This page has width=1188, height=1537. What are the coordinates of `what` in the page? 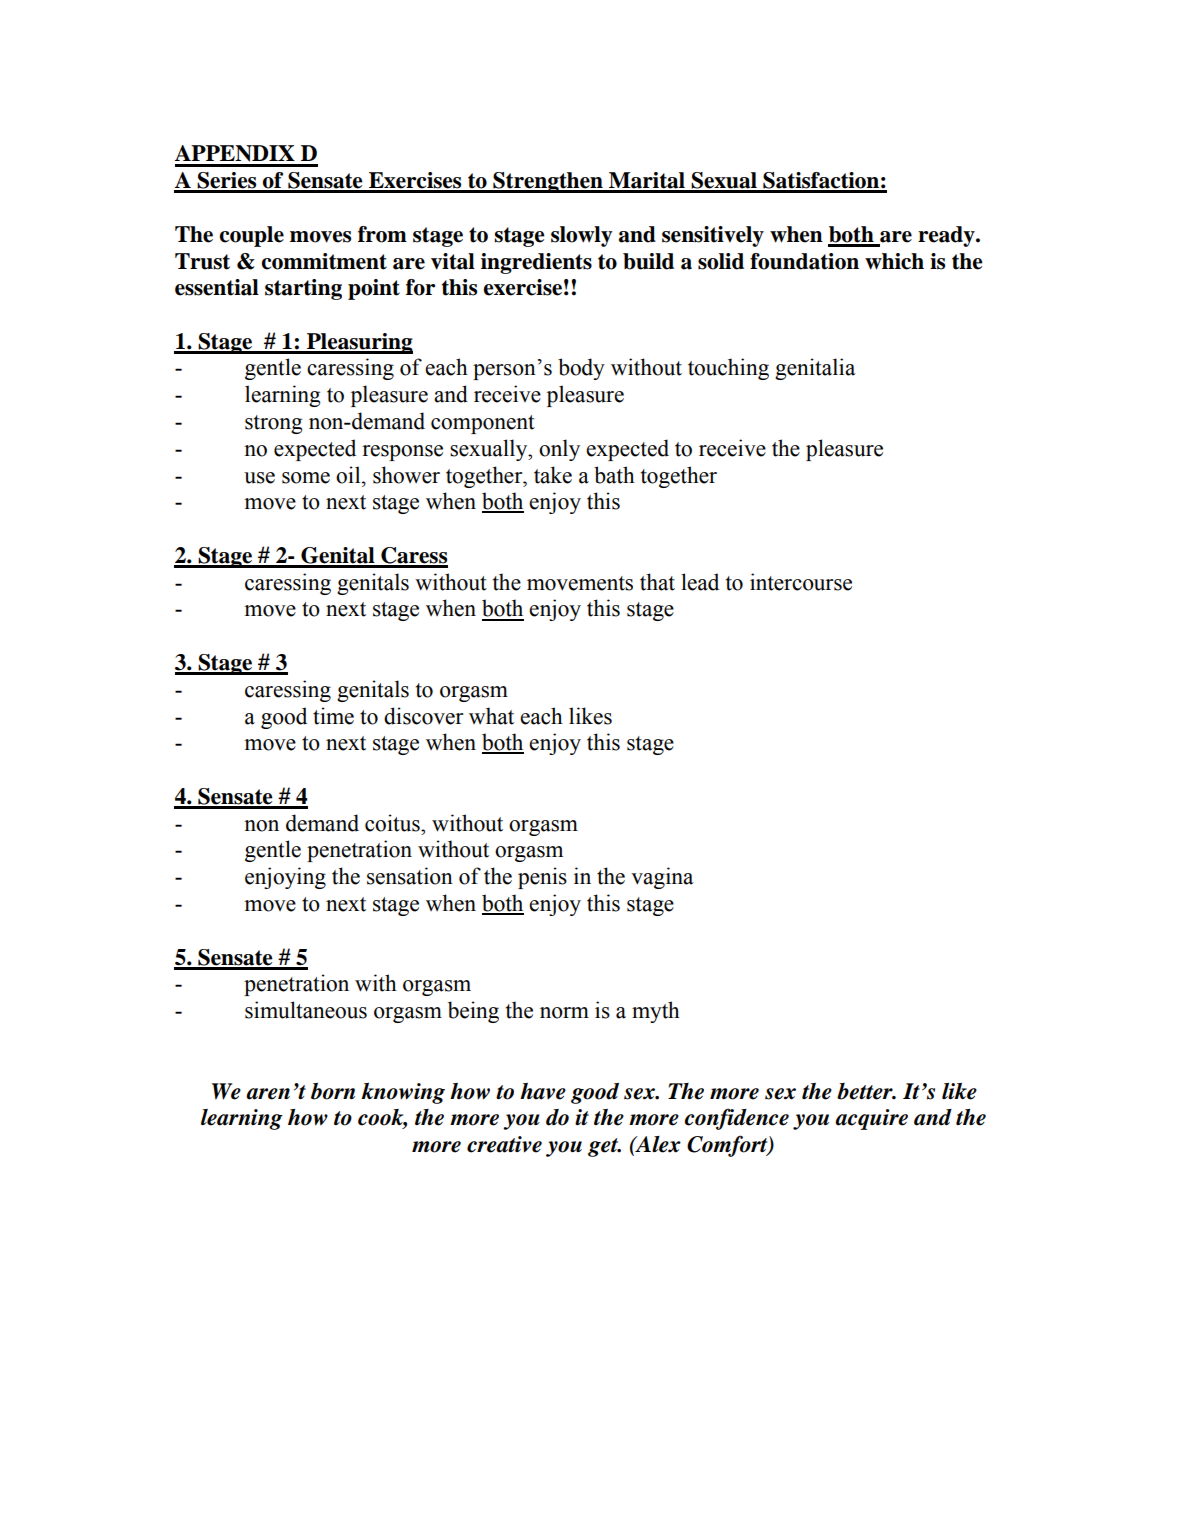 It's located at (491, 716).
